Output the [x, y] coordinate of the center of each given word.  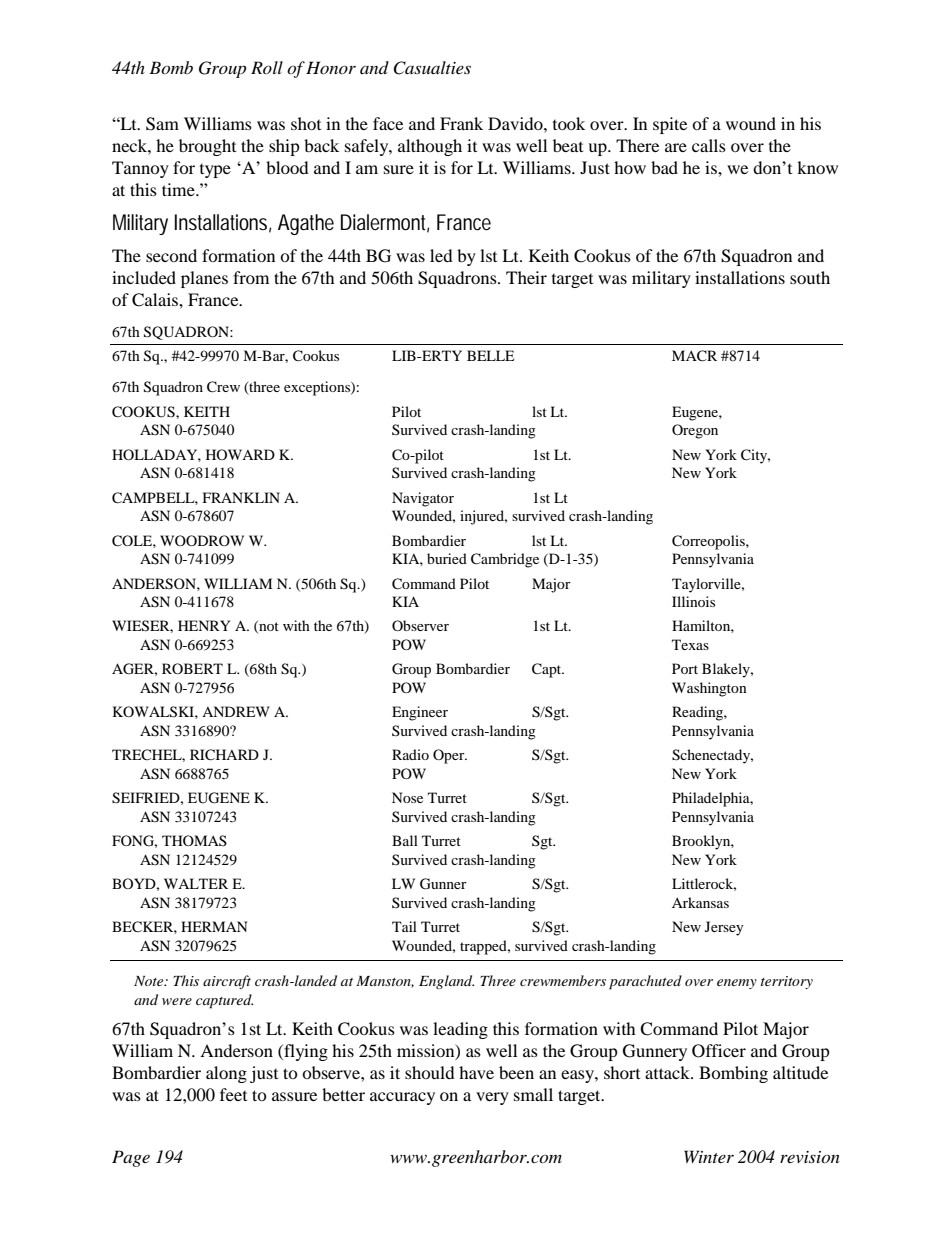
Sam [162, 124]
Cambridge [505, 560]
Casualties [432, 68]
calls [709, 145]
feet [233, 1094]
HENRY [204, 625]
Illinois [693, 601]
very [492, 1098]
